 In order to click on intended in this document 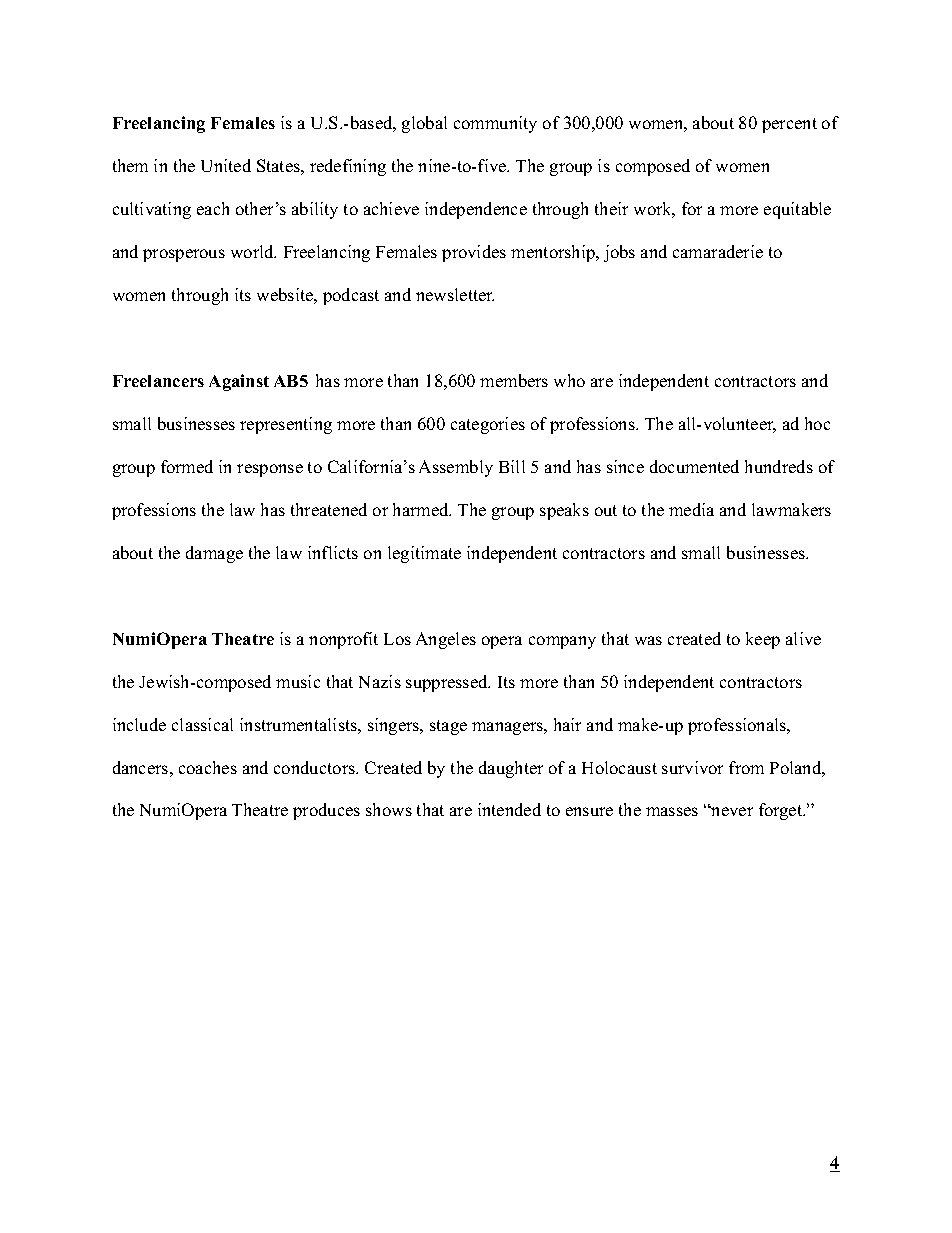, I will do `click(509, 809)`.
